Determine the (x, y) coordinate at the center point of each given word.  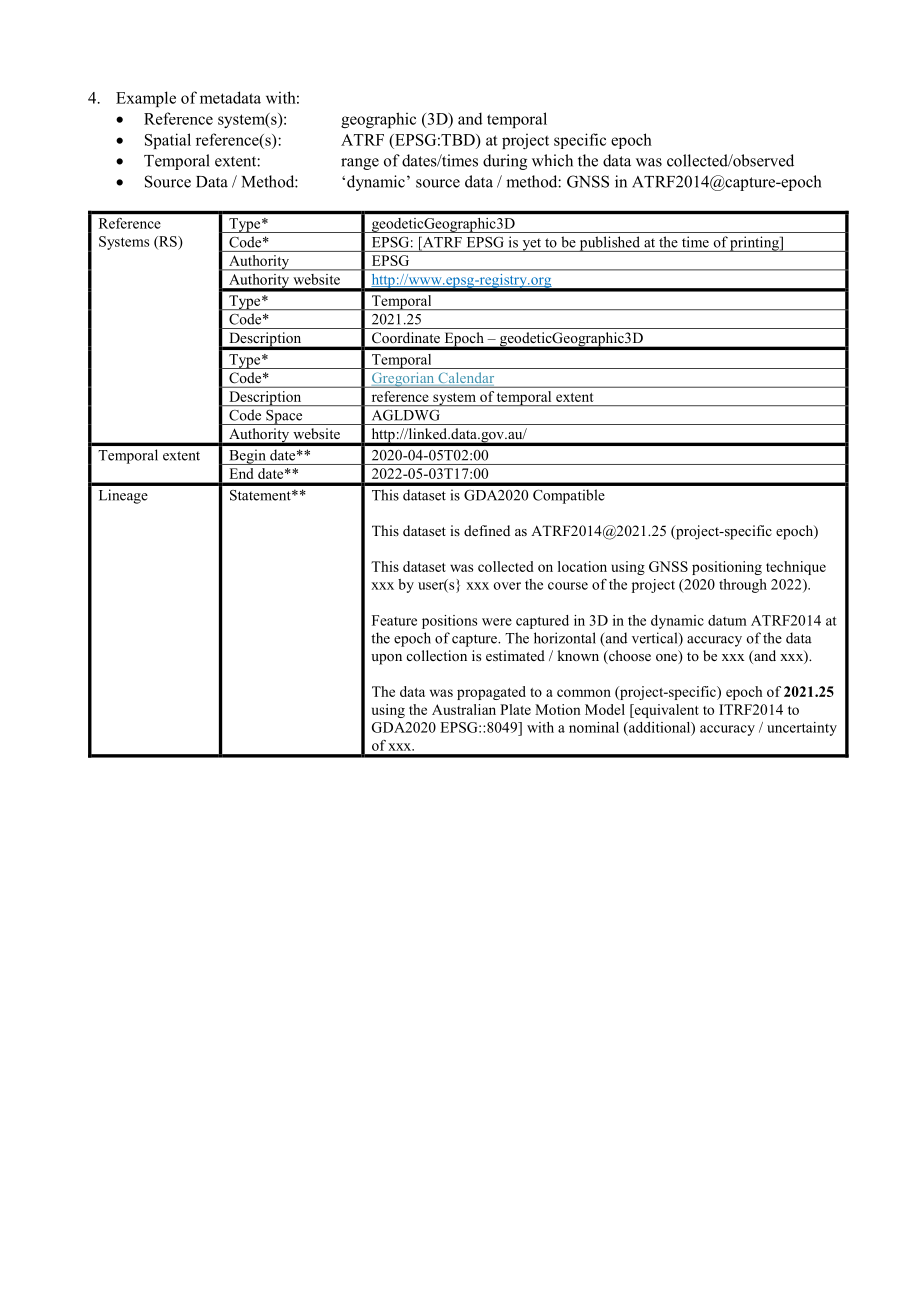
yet (532, 245)
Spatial (168, 141)
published (609, 244)
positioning (727, 568)
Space (284, 417)
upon (386, 659)
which (552, 160)
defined (487, 530)
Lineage (123, 496)
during (505, 162)
